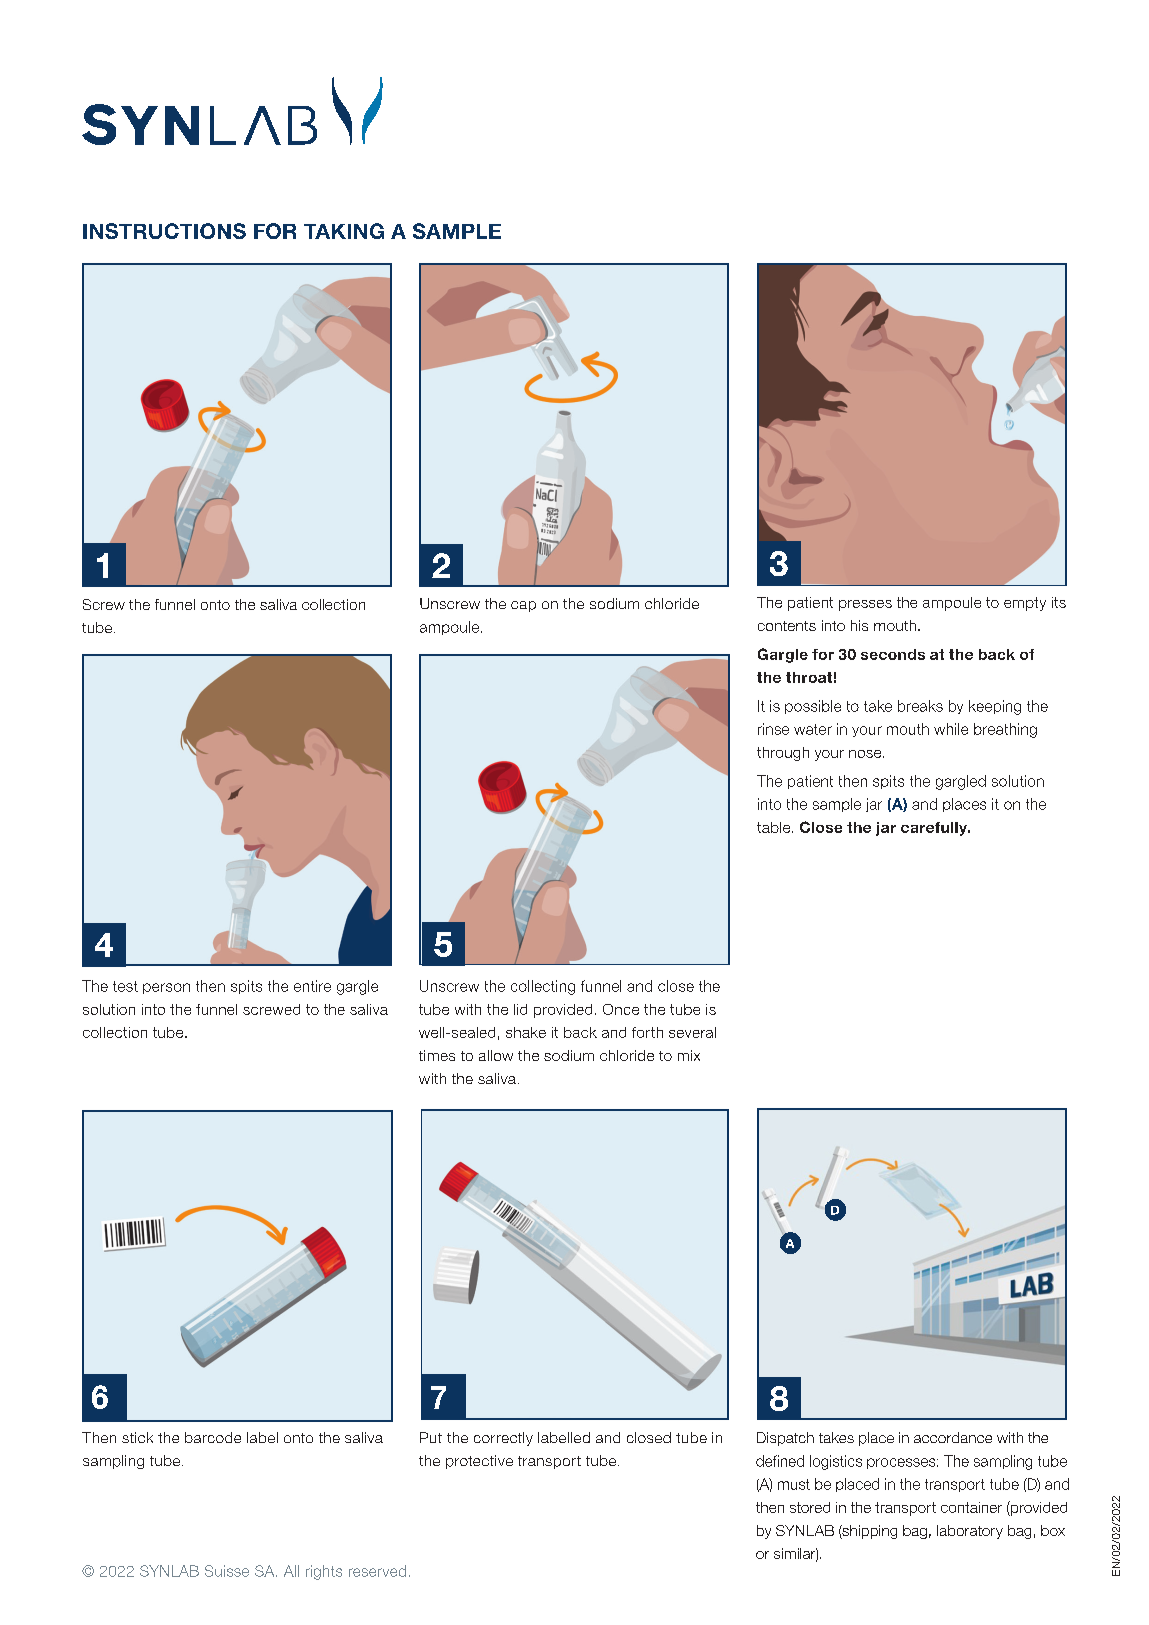  What do you see at coordinates (164, 231) in the image?
I see `INSTRUCTIONS` at bounding box center [164, 231].
